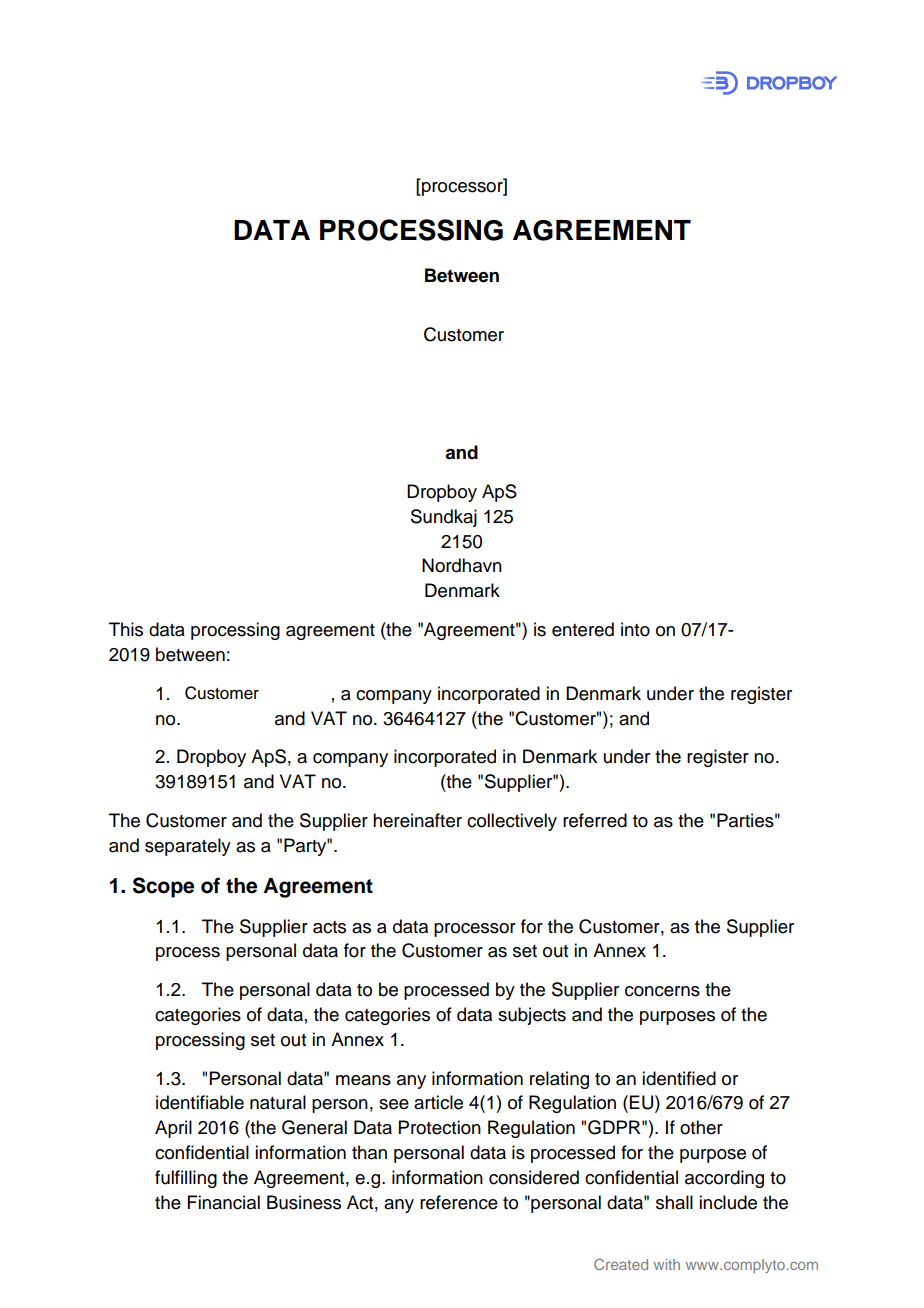 The height and width of the screenshot is (1308, 924). What do you see at coordinates (438, 1102) in the screenshot?
I see `article` at bounding box center [438, 1102].
